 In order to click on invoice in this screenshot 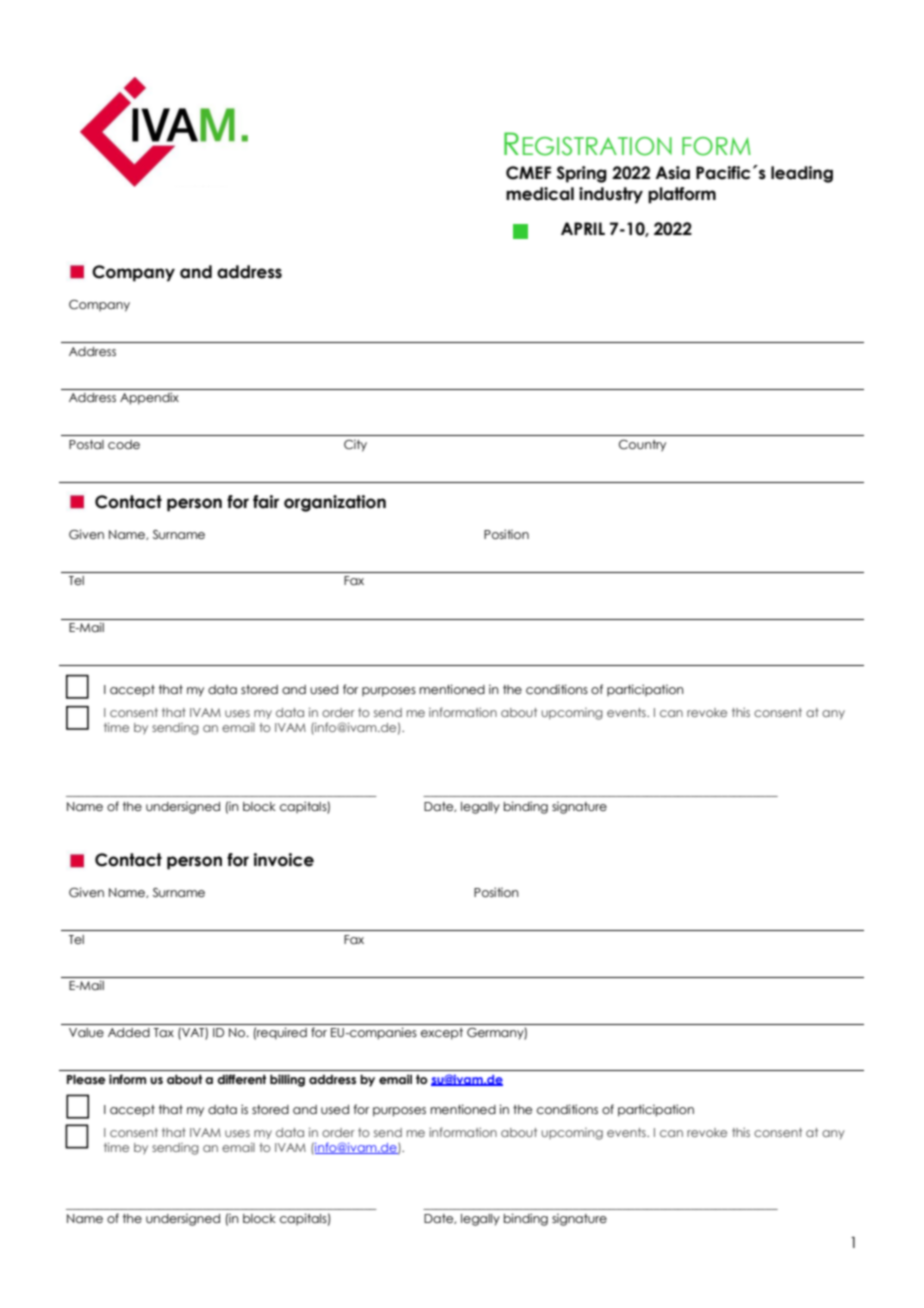, I will do `click(284, 860)`.
